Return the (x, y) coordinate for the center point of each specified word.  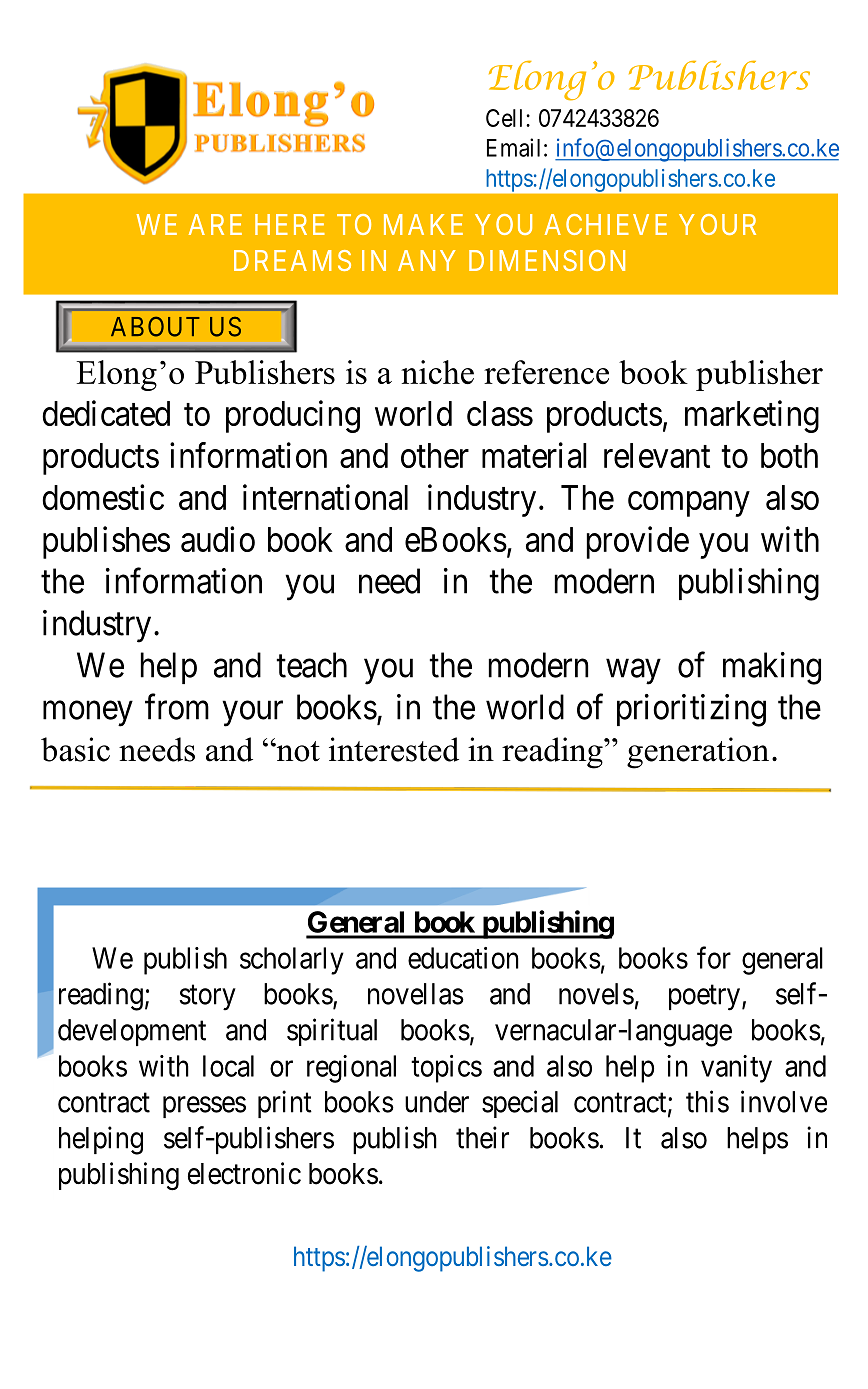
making (772, 668)
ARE (215, 224)
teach (311, 665)
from (177, 707)
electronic (244, 1173)
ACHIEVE (606, 224)
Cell (506, 118)
